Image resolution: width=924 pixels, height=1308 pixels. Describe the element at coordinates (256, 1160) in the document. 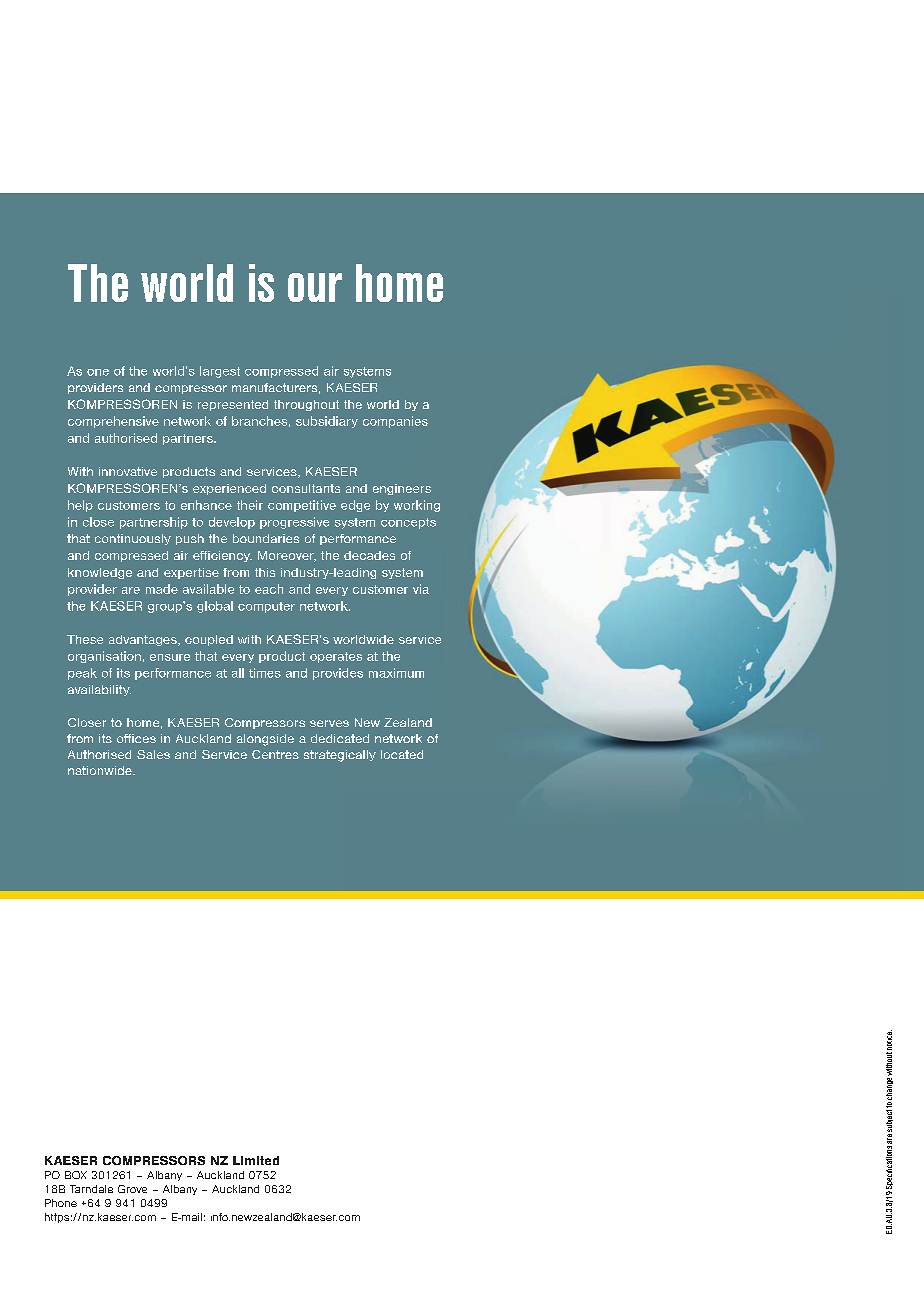

I see `Limited` at that location.
